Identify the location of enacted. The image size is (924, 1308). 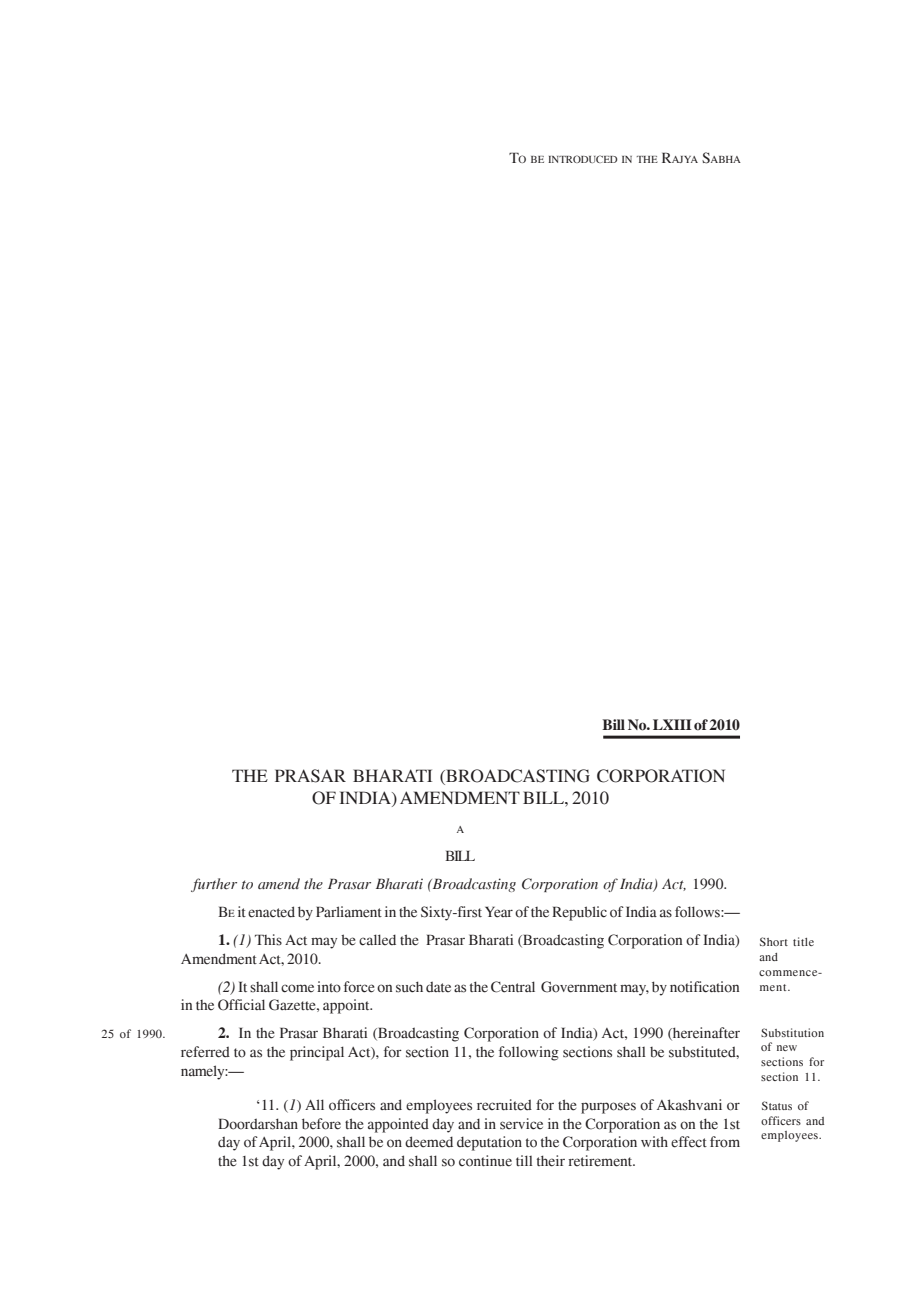
(271, 912).
